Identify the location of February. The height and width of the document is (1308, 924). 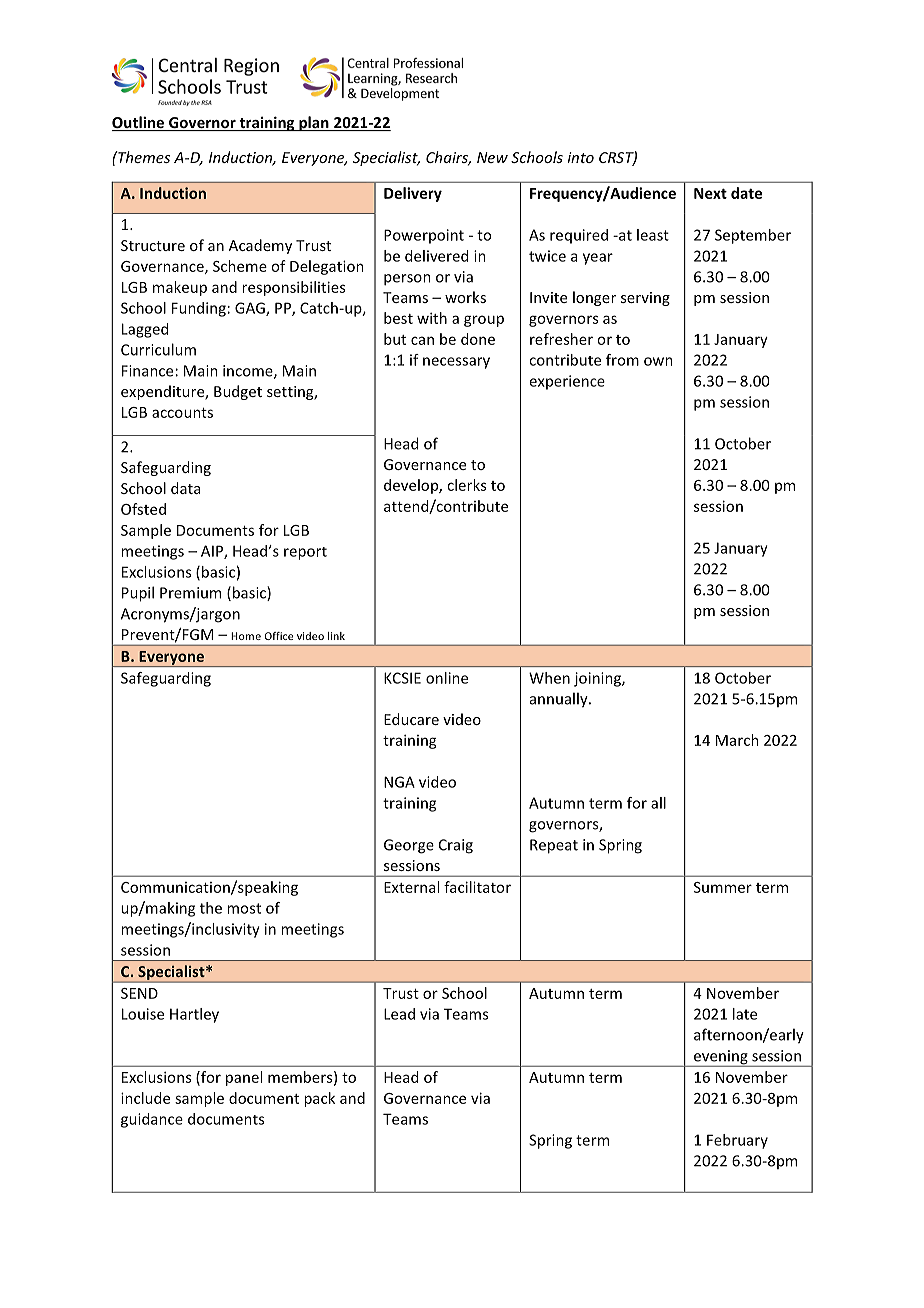
(737, 1141).
